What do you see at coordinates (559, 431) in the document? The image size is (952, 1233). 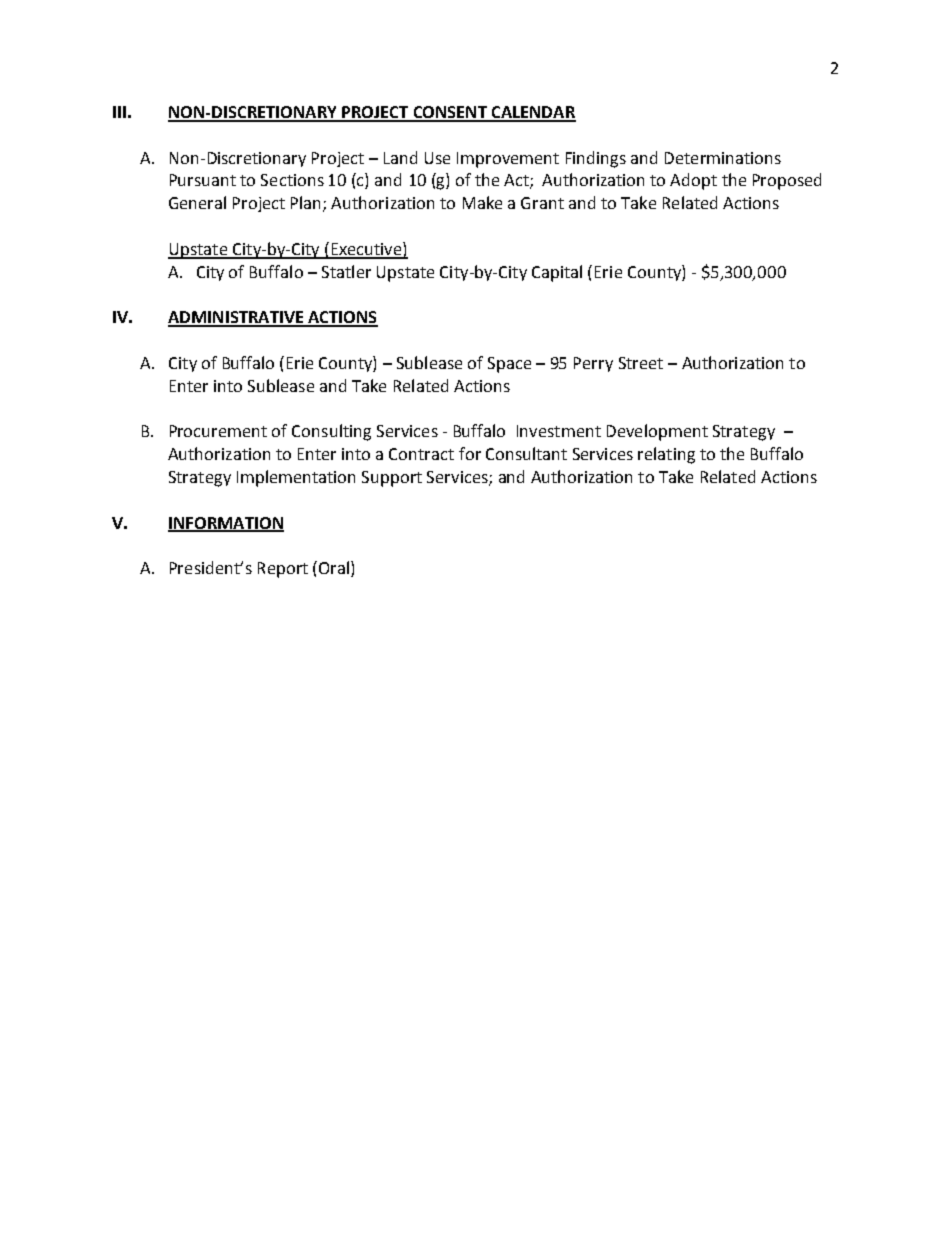 I see `Investment` at bounding box center [559, 431].
